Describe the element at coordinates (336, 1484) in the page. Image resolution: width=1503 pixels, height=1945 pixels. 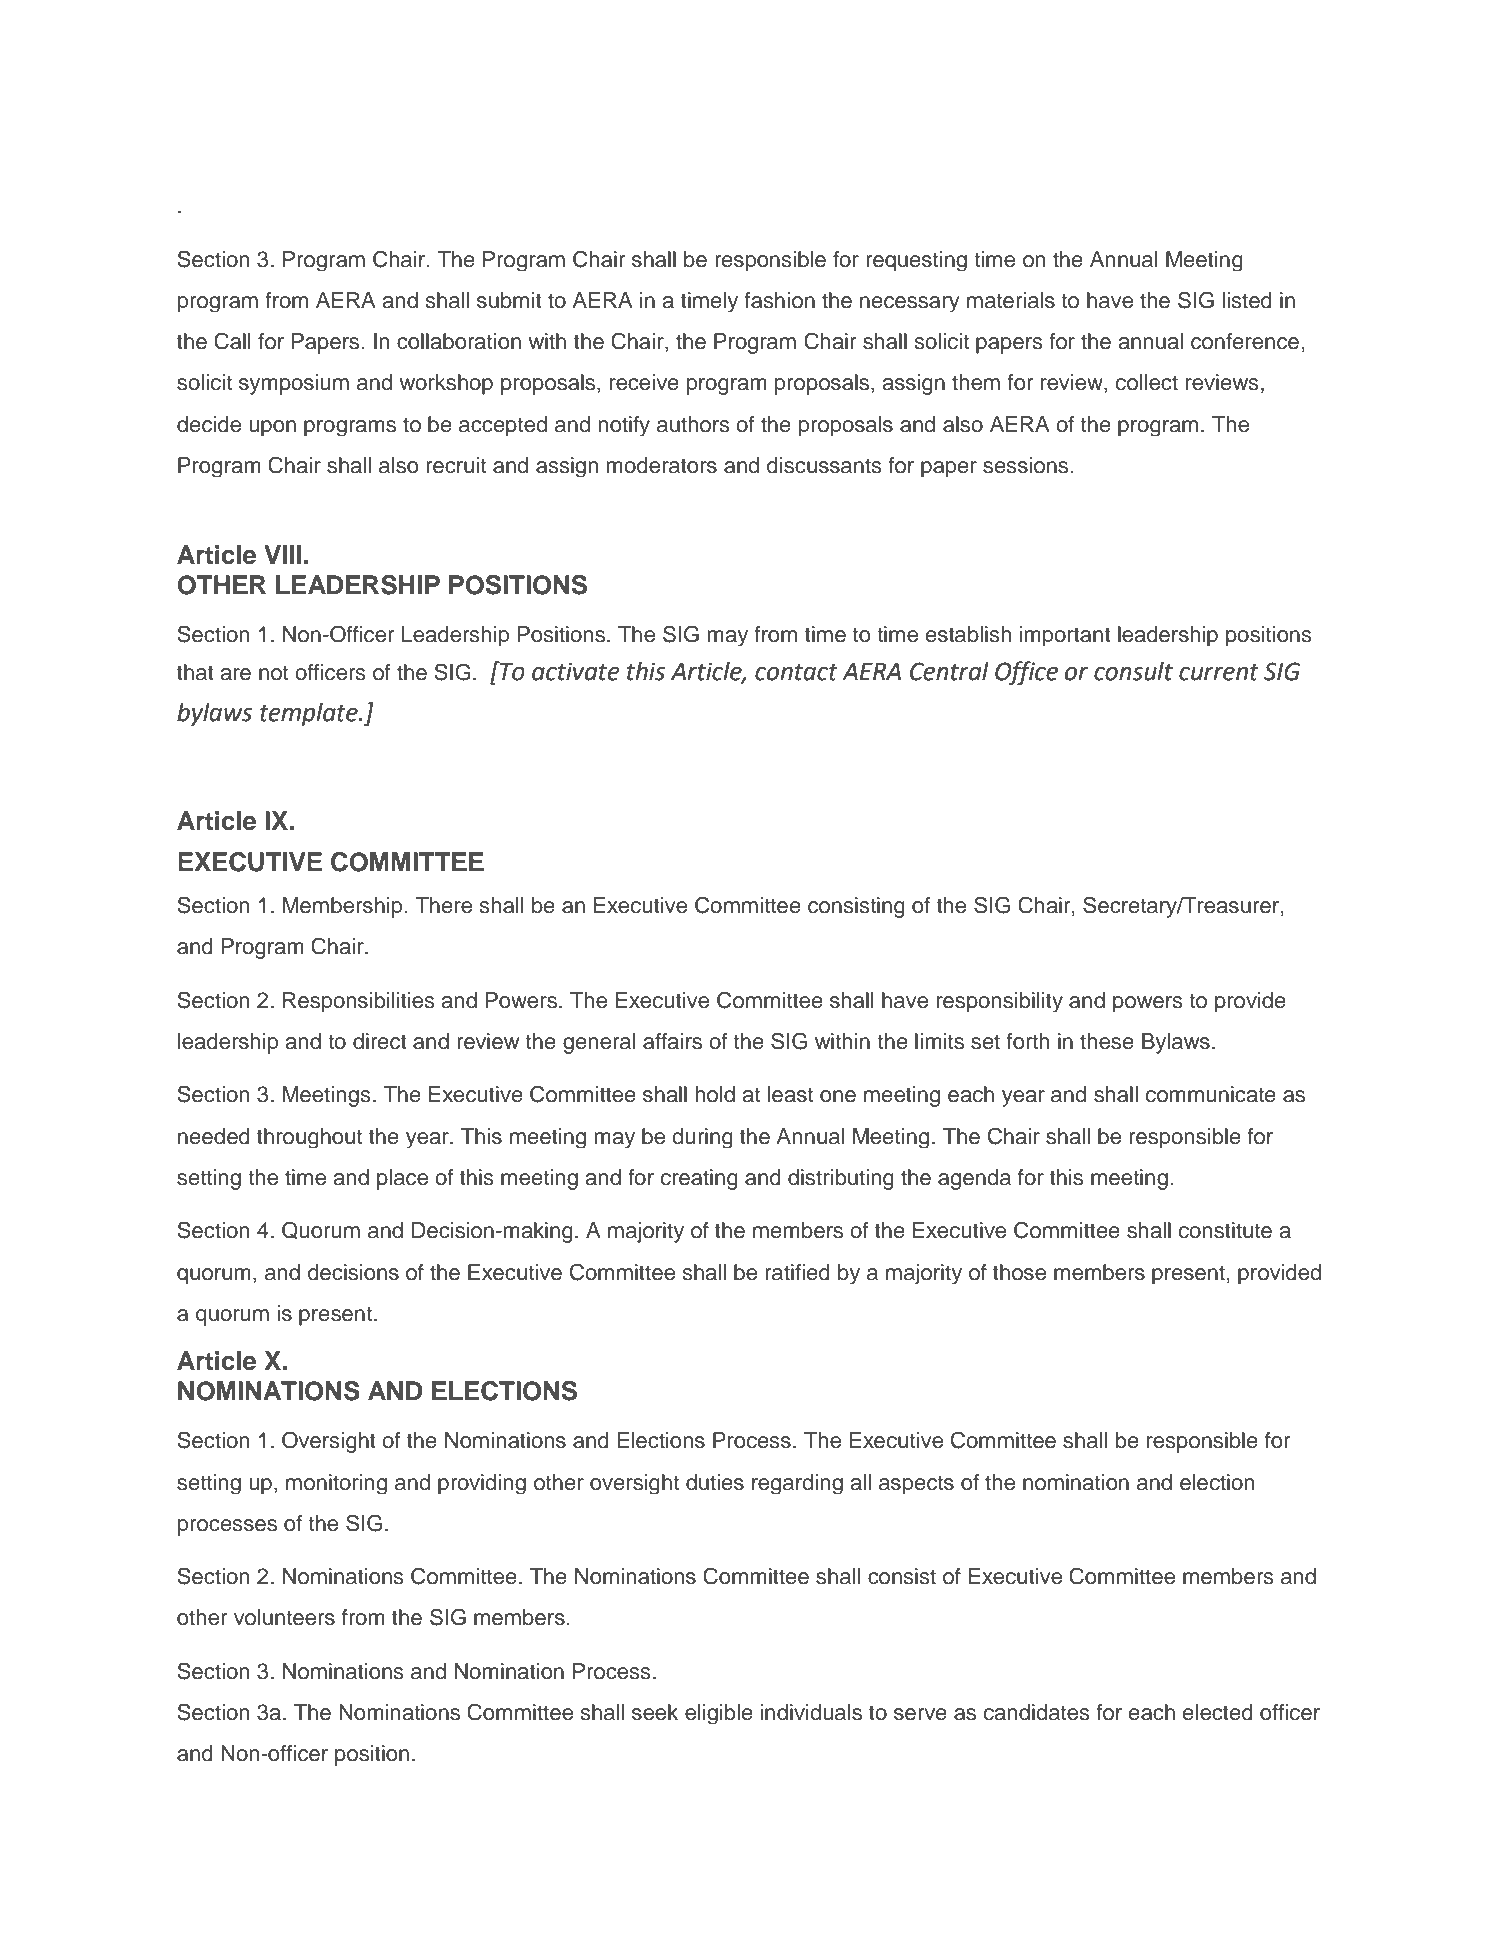
I see `monitoring` at that location.
